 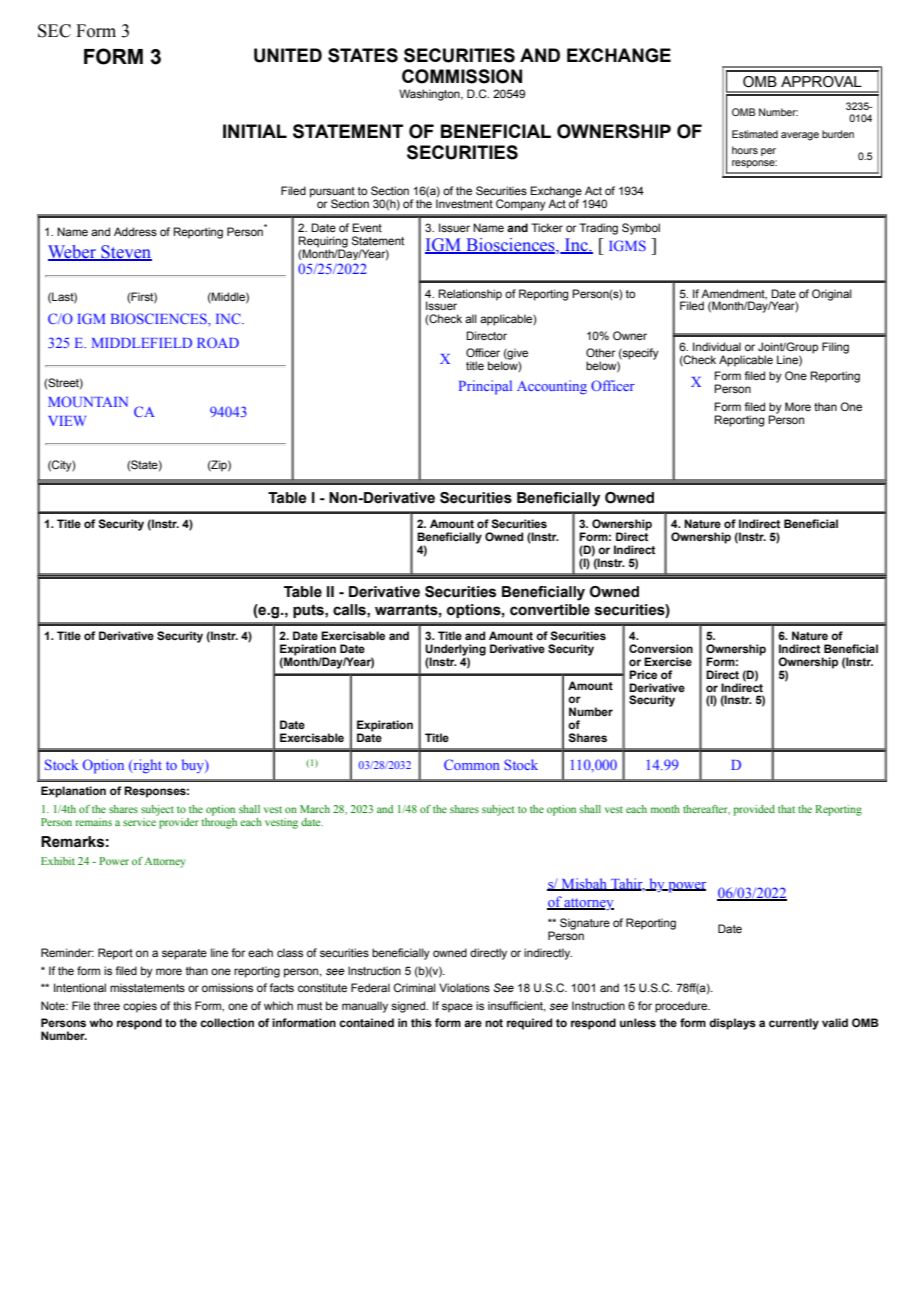 I want to click on VIEW, so click(x=67, y=421).
